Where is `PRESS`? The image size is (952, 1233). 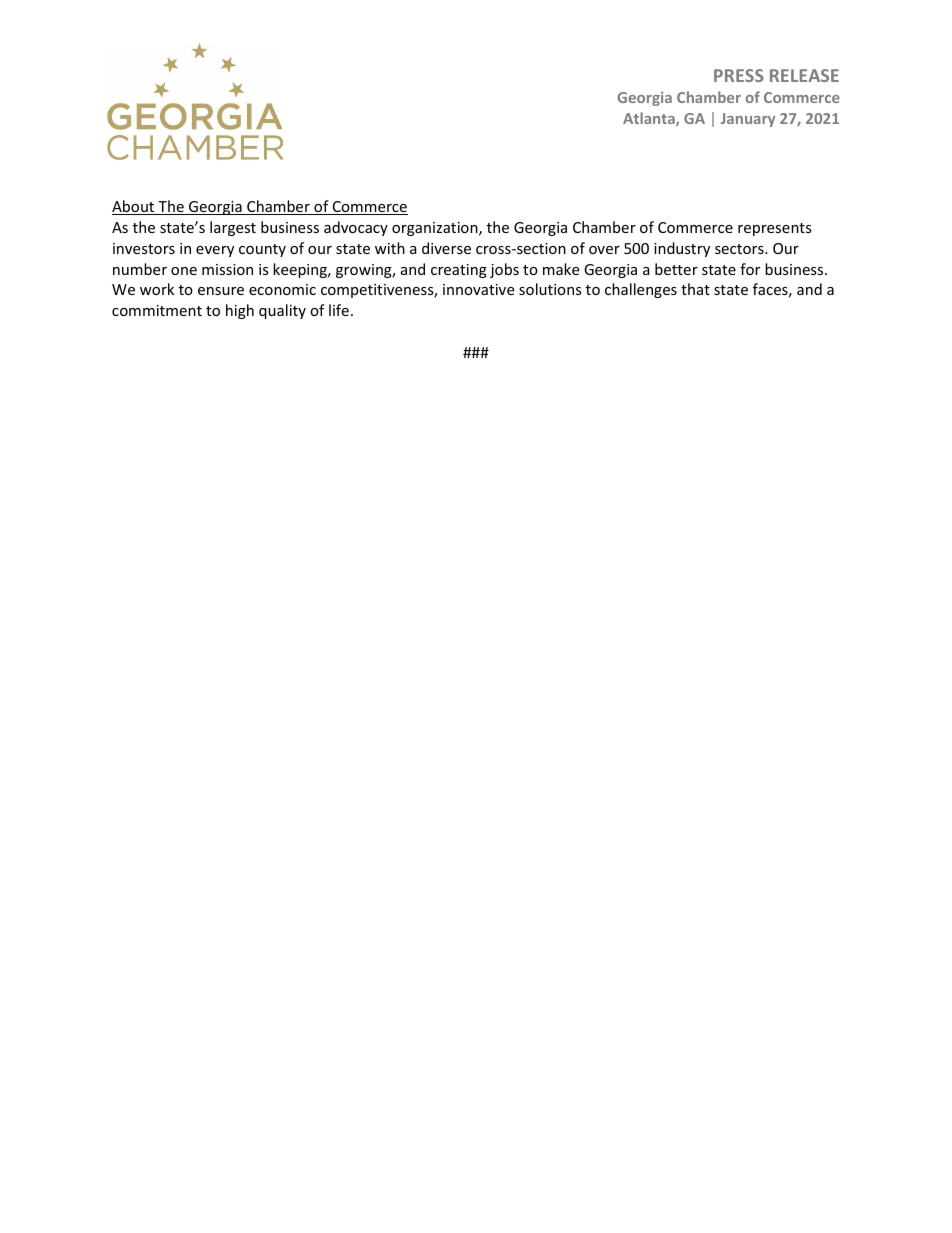 PRESS is located at coordinates (739, 75).
